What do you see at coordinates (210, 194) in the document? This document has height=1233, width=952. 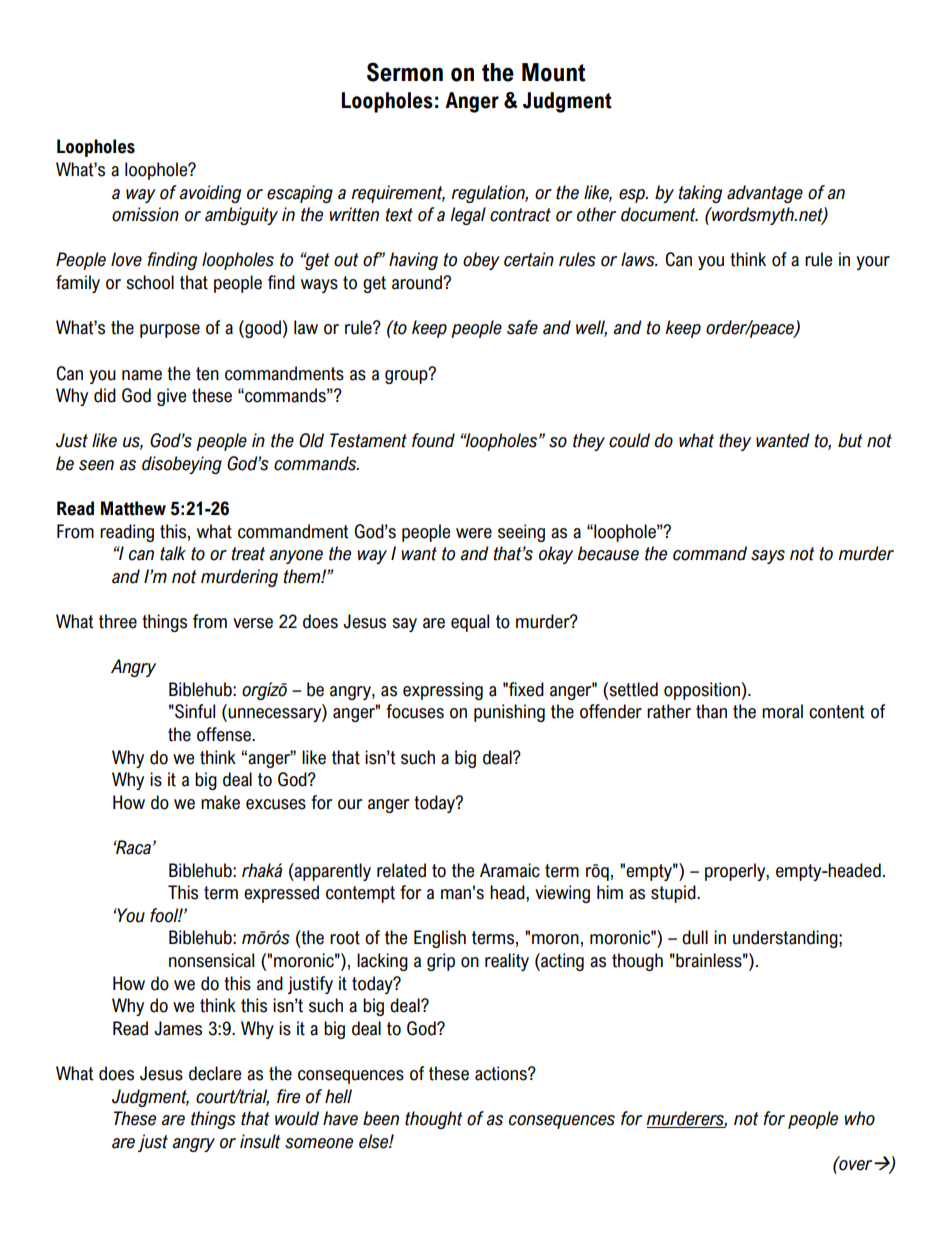 I see `avoiding` at bounding box center [210, 194].
